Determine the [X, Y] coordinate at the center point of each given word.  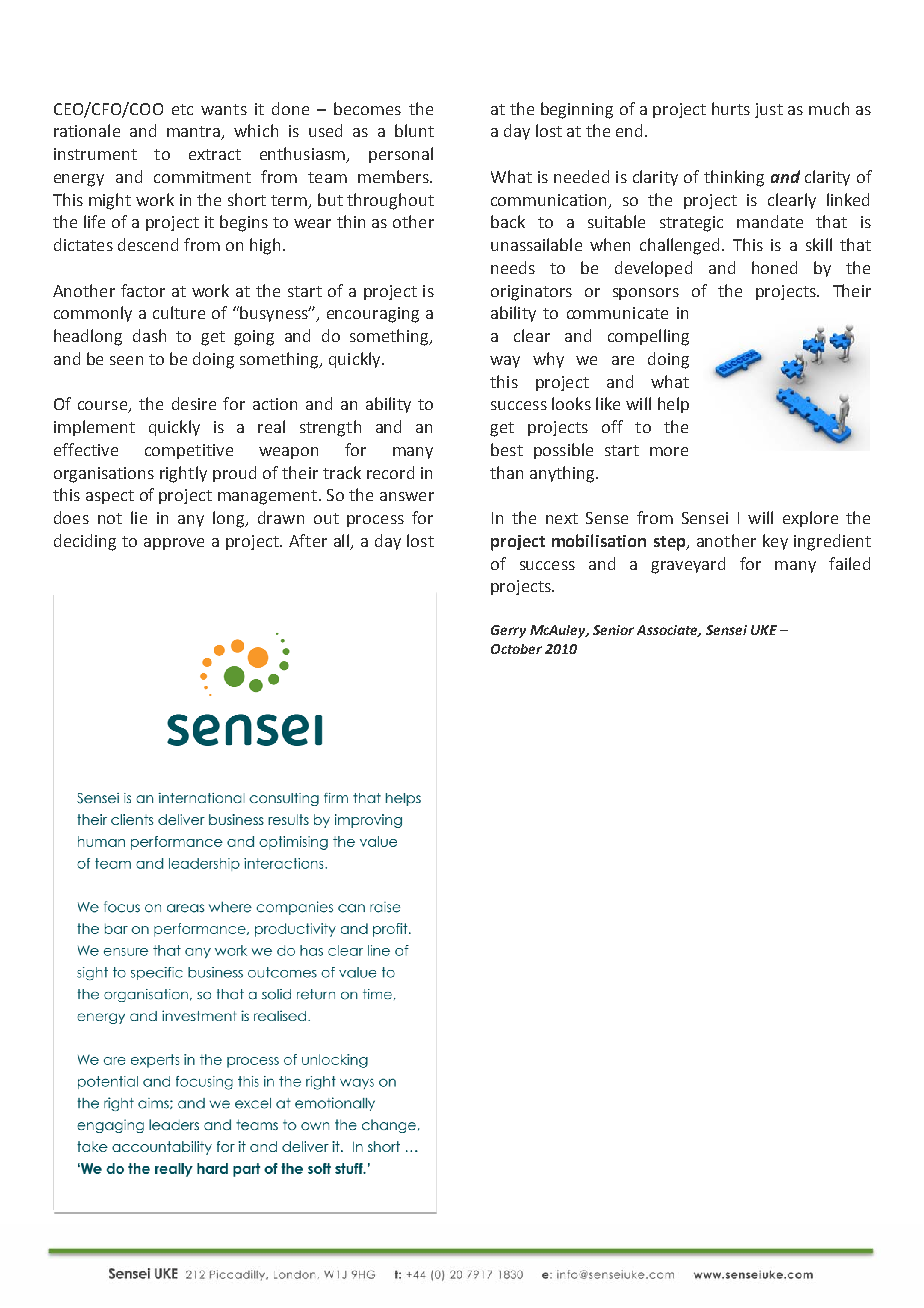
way [505, 362]
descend [148, 244]
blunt [414, 130]
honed [774, 267]
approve [174, 544]
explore [810, 519]
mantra [194, 133]
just [769, 110]
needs [513, 267]
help [673, 405]
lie [139, 517]
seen [126, 360]
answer [407, 496]
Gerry [508, 631]
